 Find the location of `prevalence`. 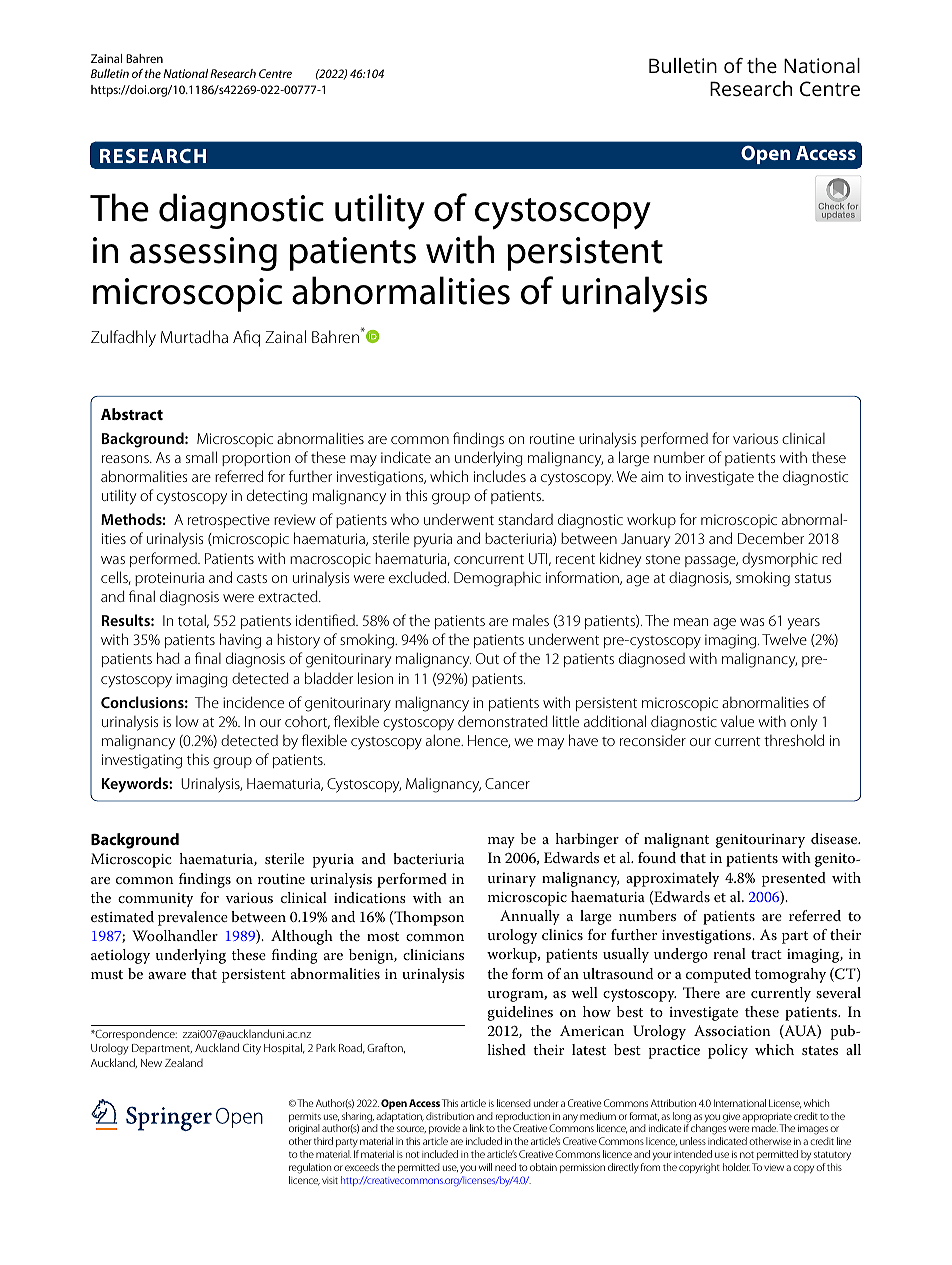

prevalence is located at coordinates (193, 918).
